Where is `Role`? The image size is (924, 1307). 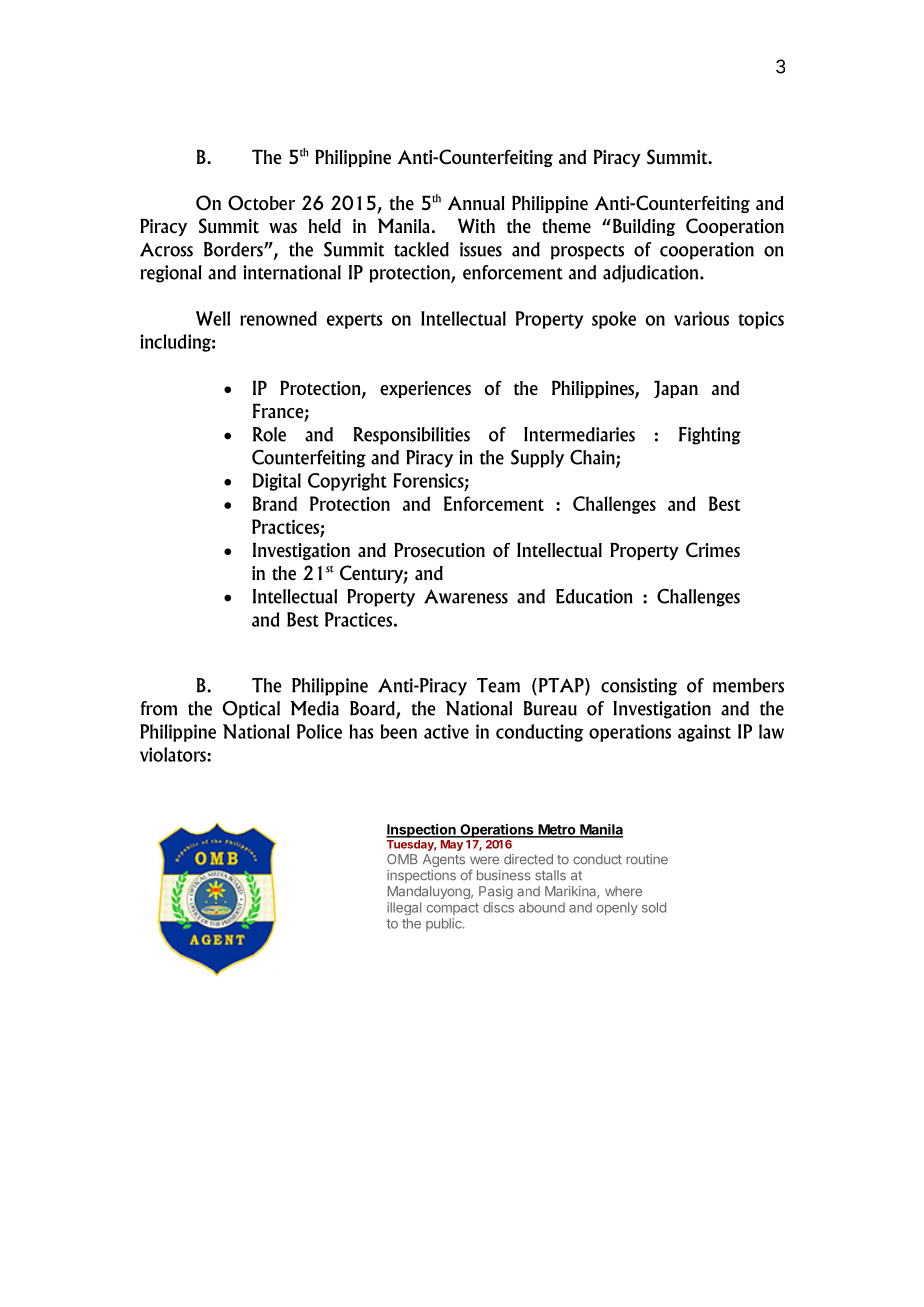
Role is located at coordinates (269, 434).
